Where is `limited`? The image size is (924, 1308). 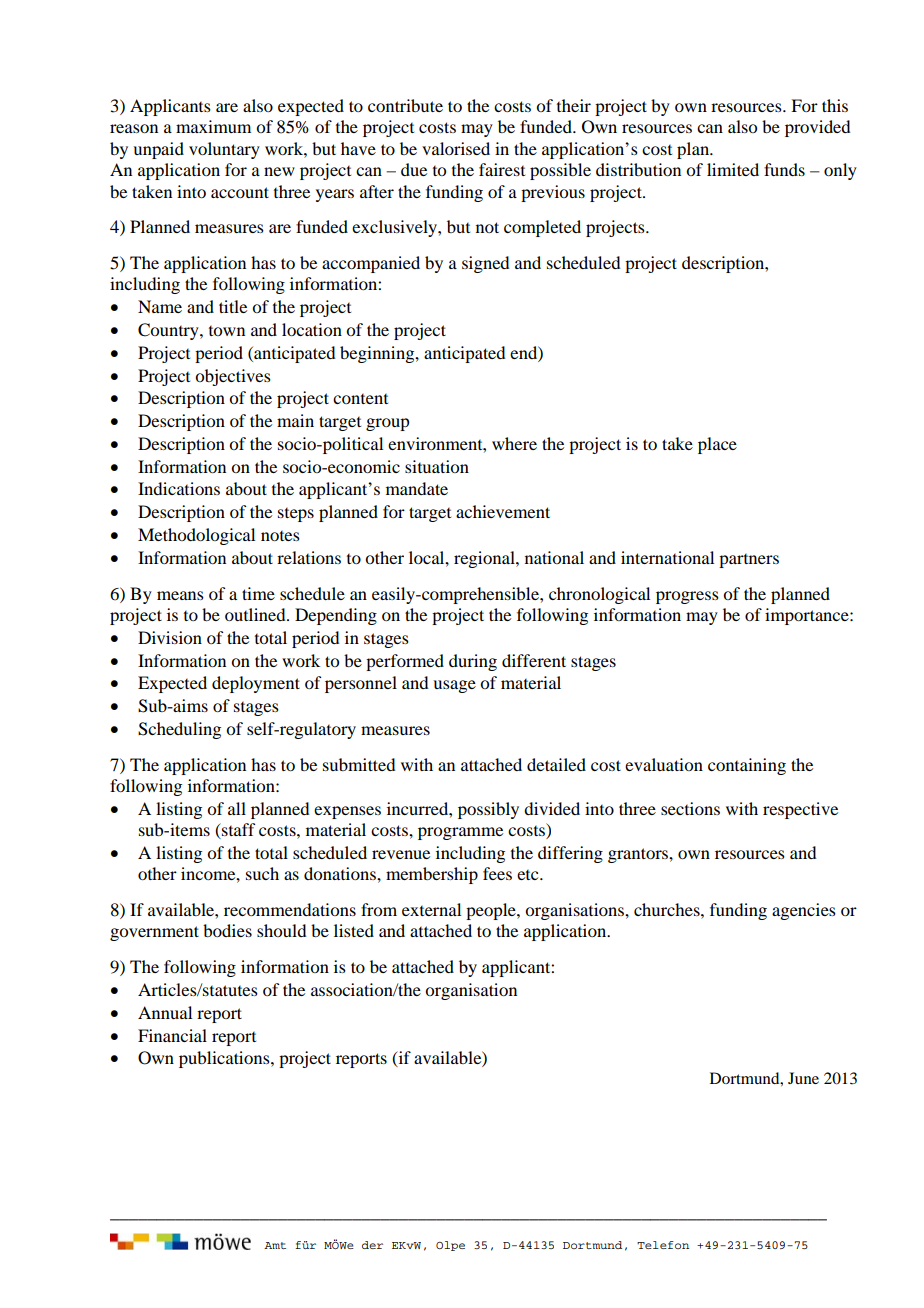
limited is located at coordinates (733, 169).
